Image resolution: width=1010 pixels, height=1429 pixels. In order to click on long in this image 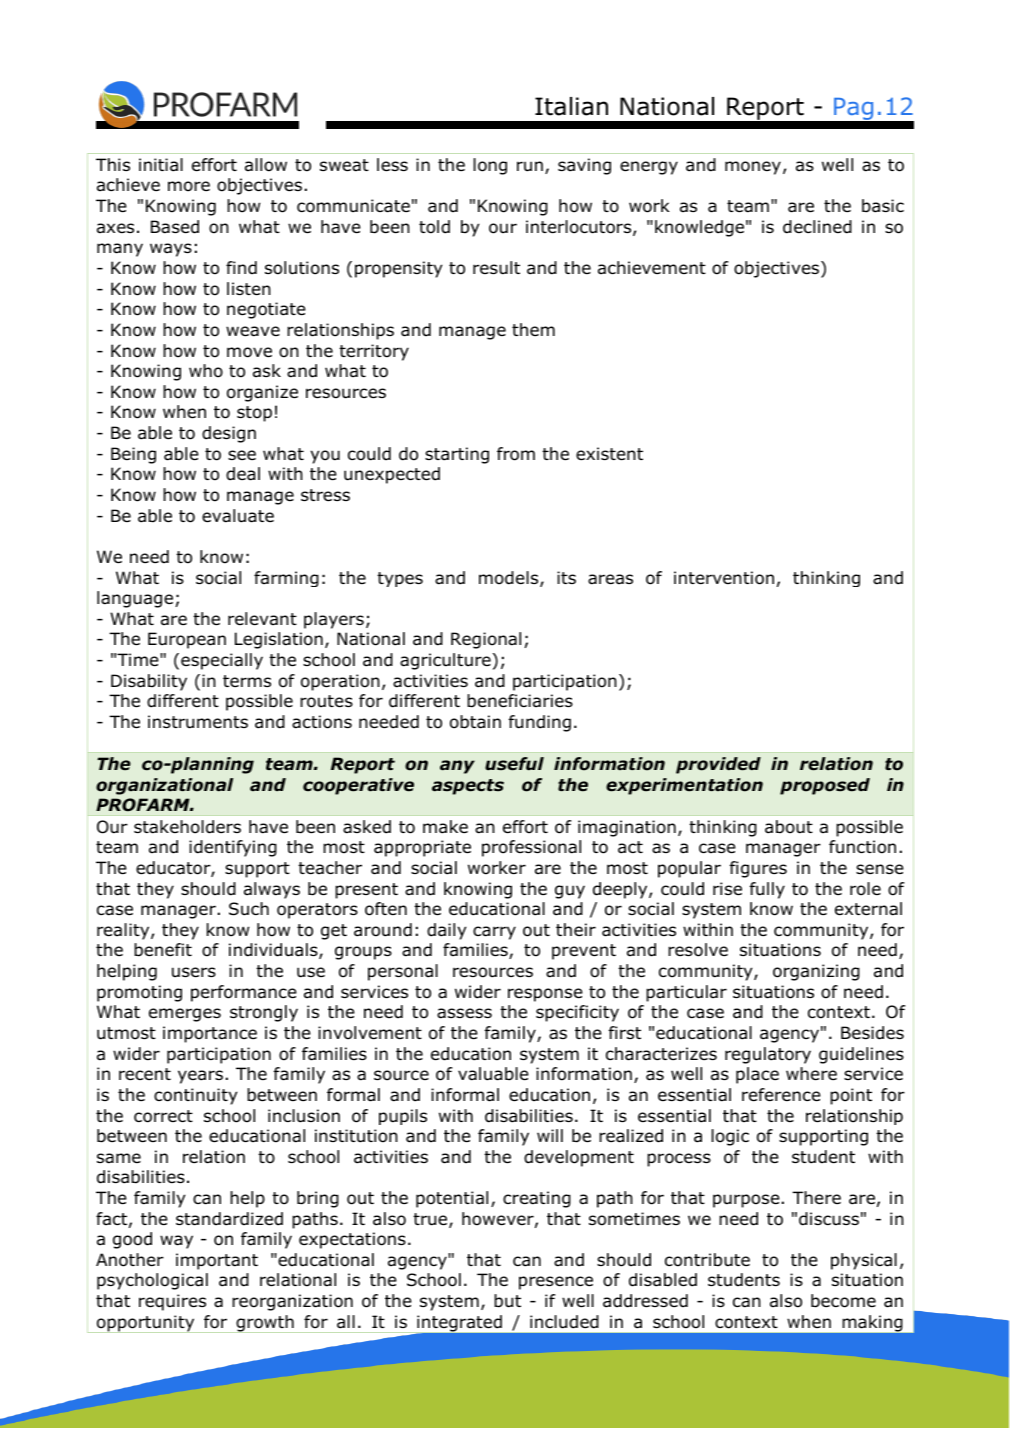, I will do `click(490, 166)`.
